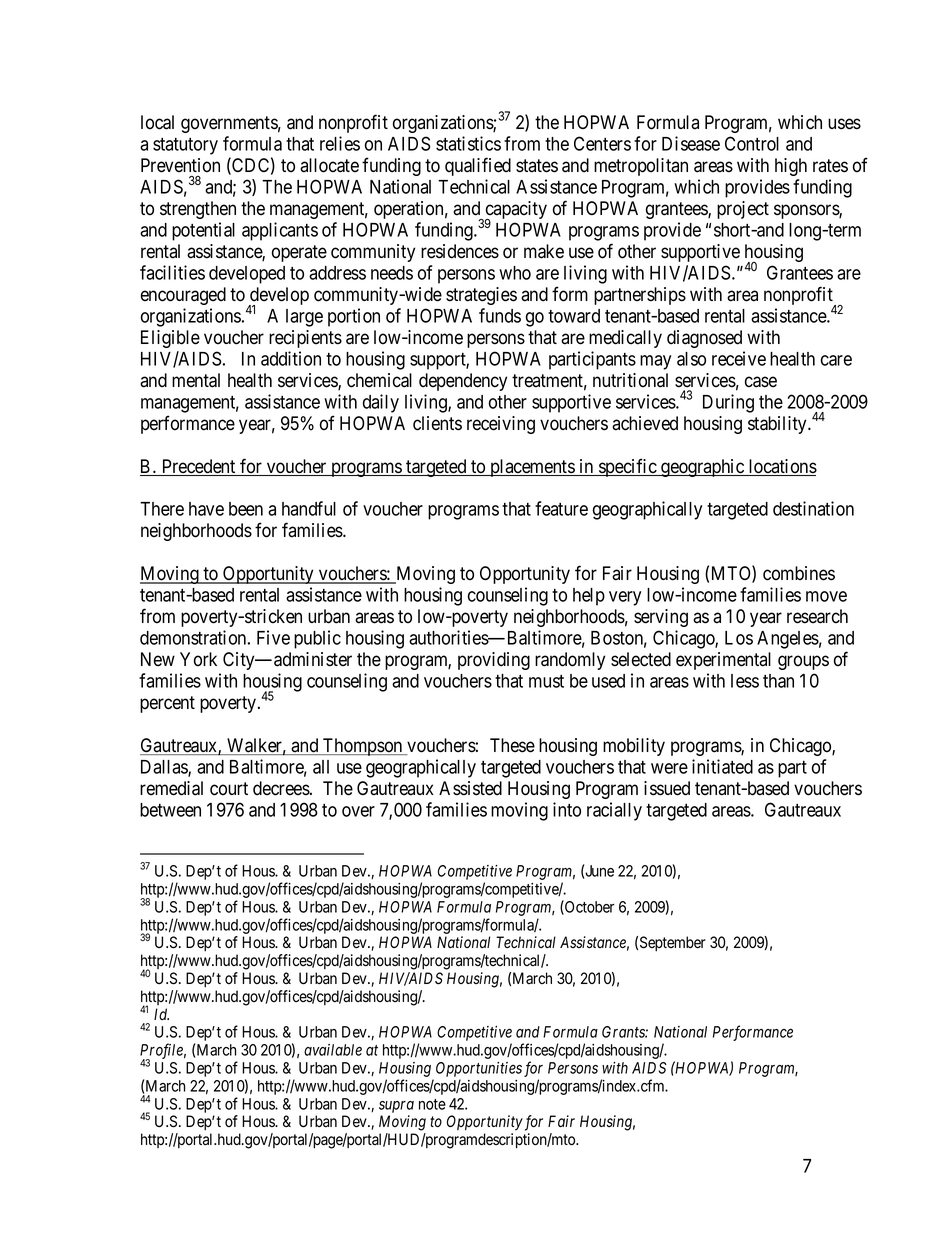  What do you see at coordinates (532, 468) in the screenshot?
I see `placements` at bounding box center [532, 468].
